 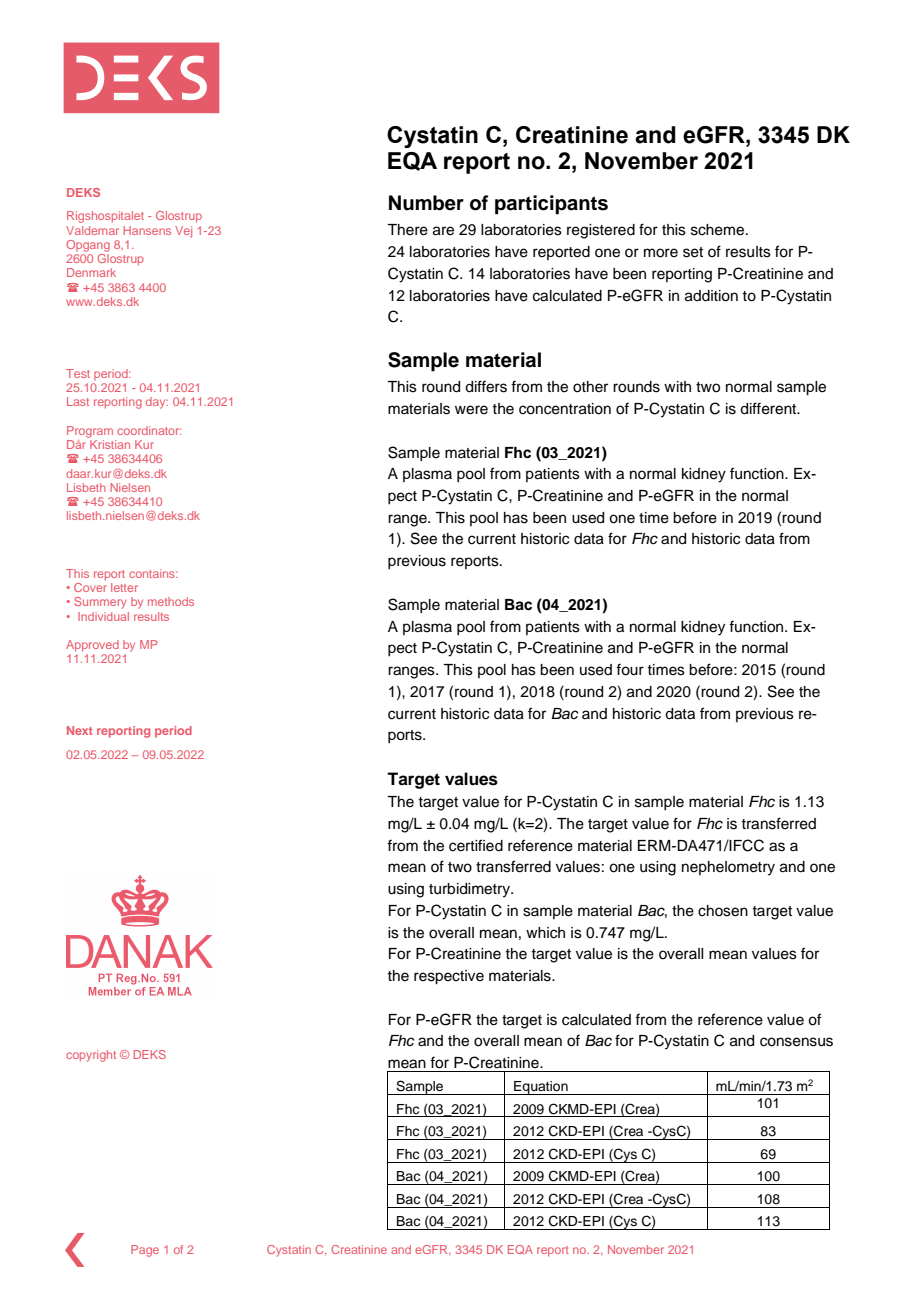 What do you see at coordinates (92, 230) in the page?
I see `Valdemar` at bounding box center [92, 230].
